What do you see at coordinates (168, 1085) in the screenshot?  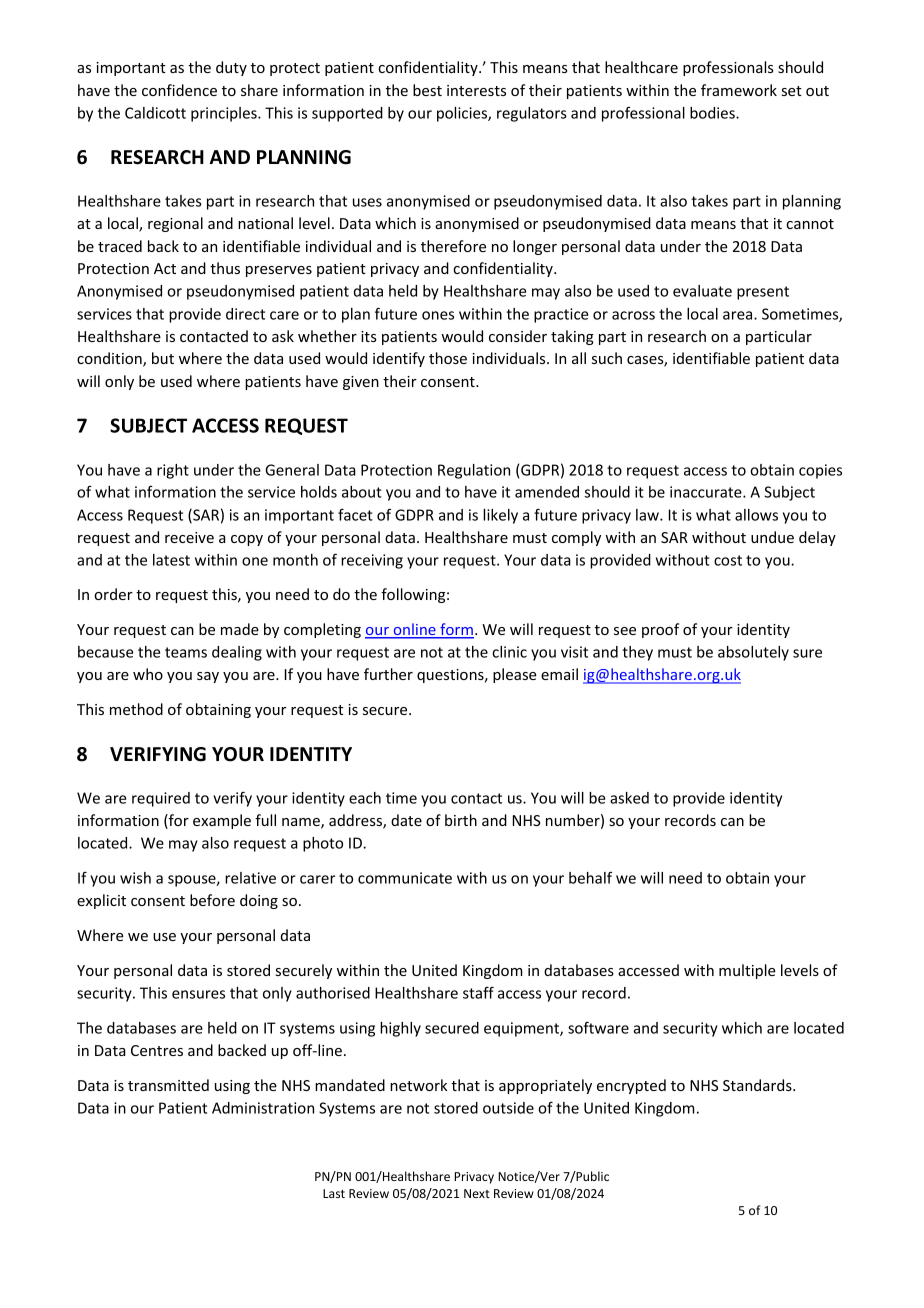 I see `transmitted` at bounding box center [168, 1085].
